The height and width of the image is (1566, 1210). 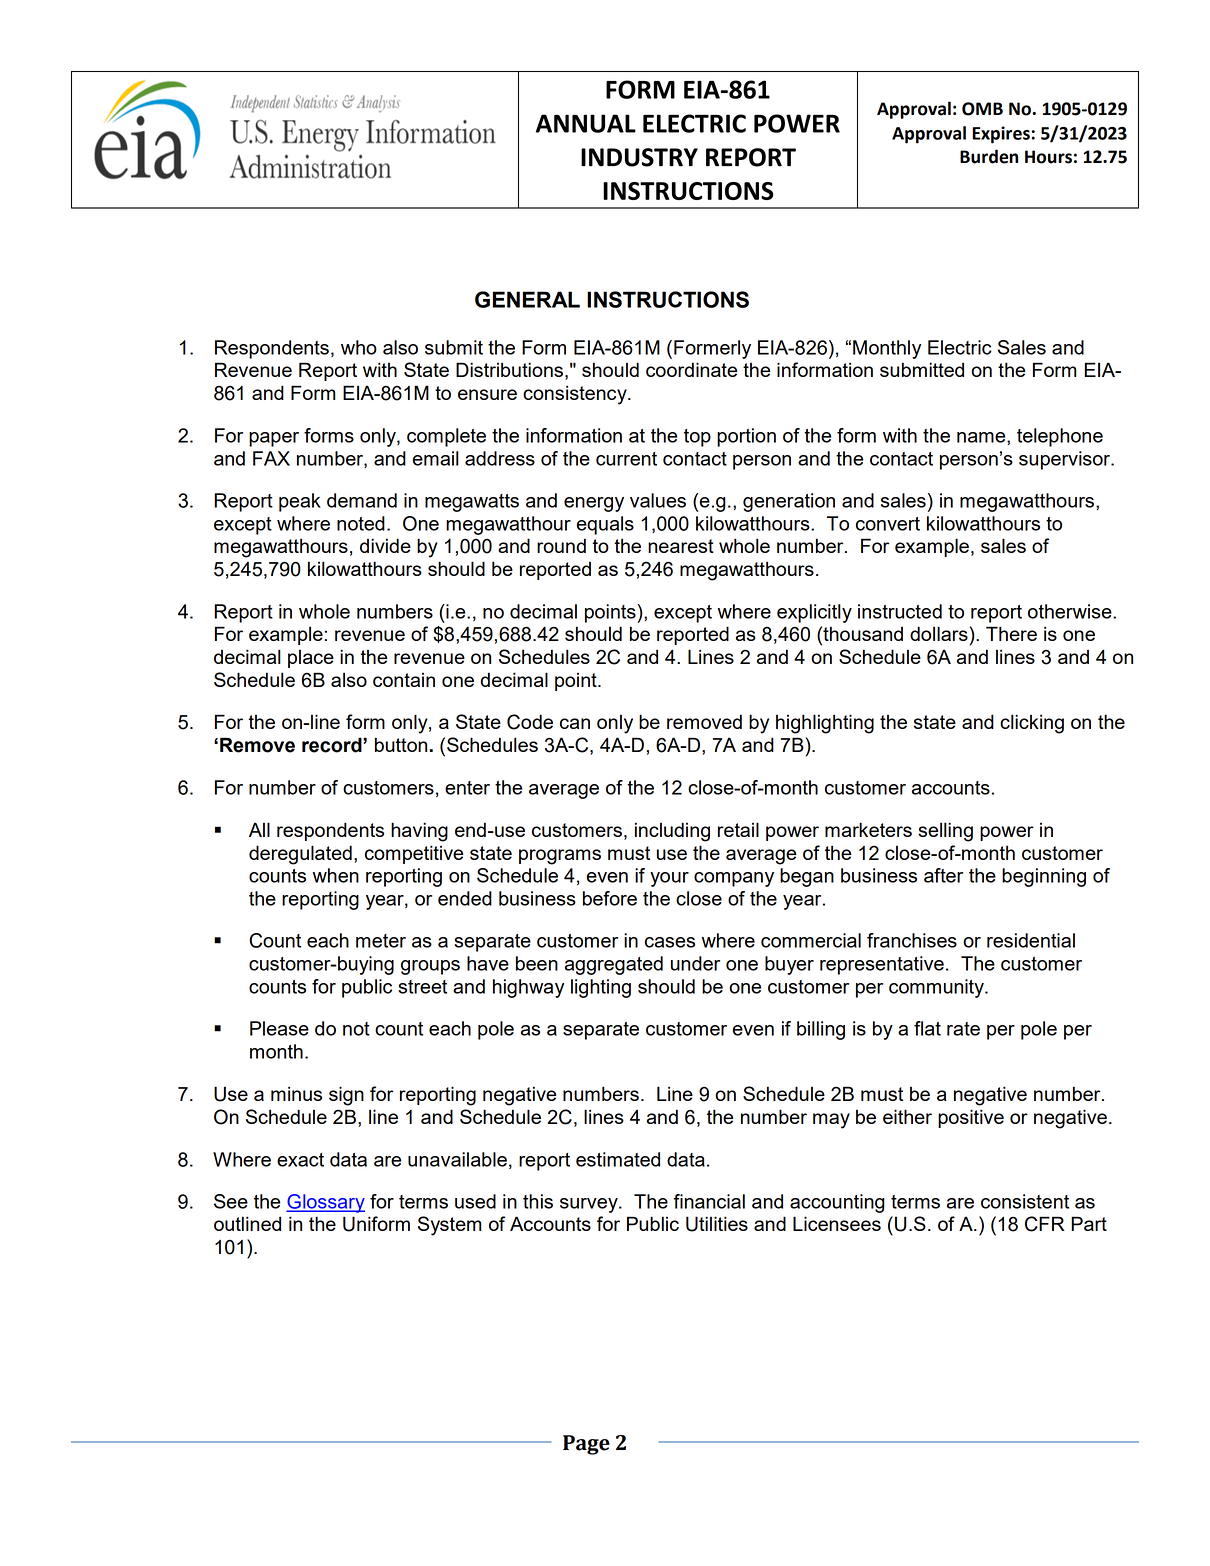 What do you see at coordinates (681, 546) in the image?
I see `nearest` at bounding box center [681, 546].
